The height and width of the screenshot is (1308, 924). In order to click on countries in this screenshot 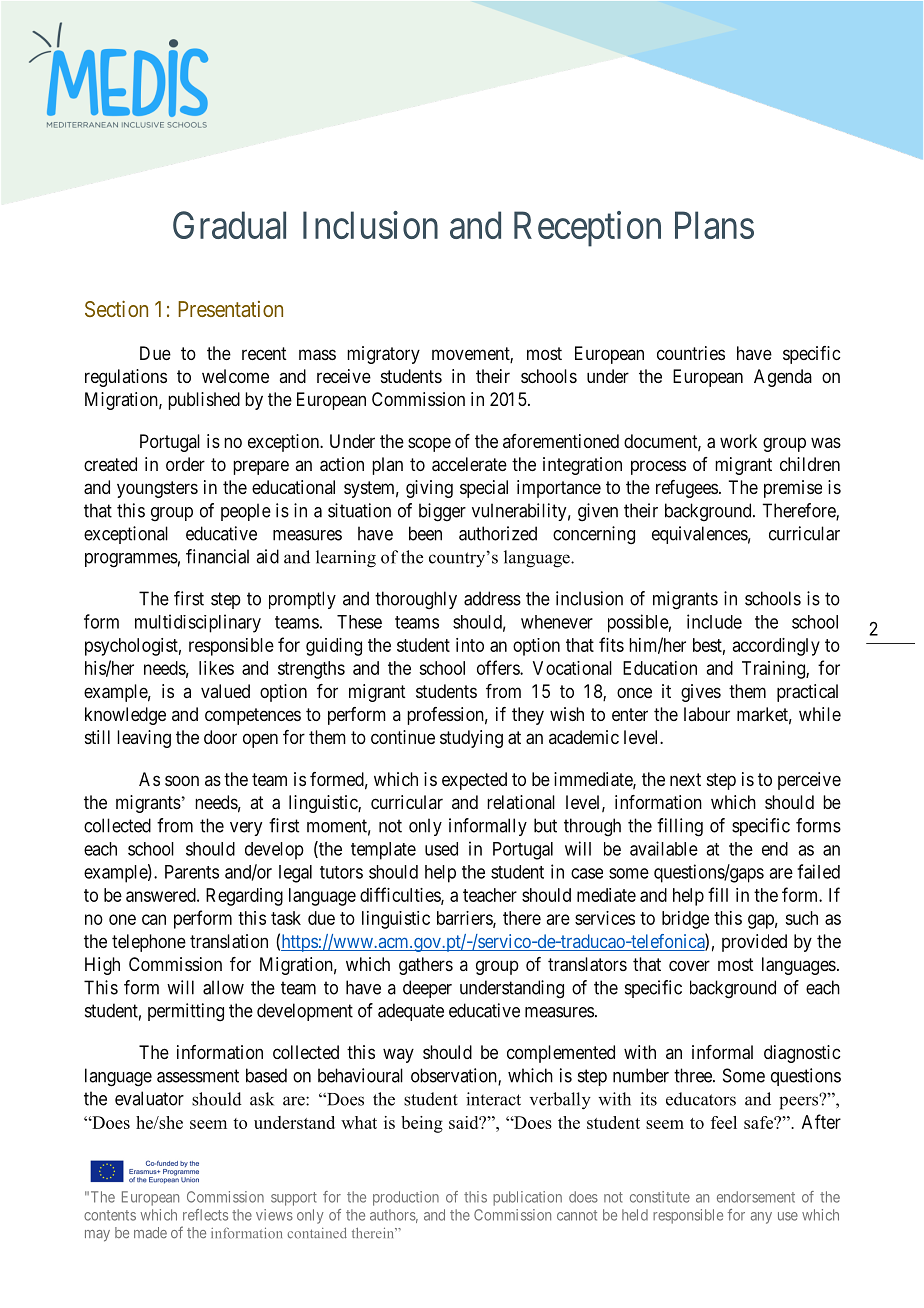, I will do `click(691, 353)`.
